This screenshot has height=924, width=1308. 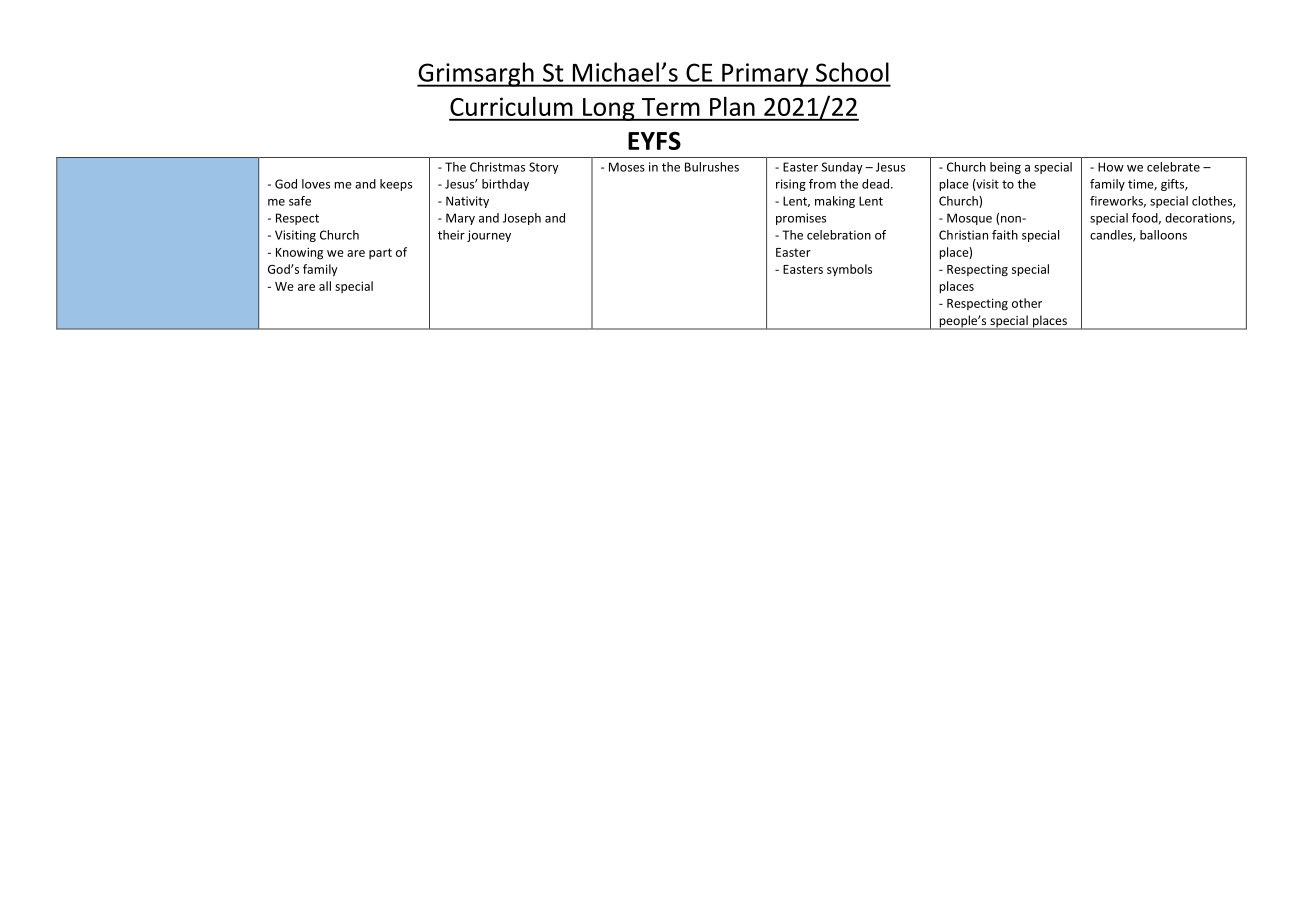 What do you see at coordinates (839, 235) in the screenshot?
I see `celebration` at bounding box center [839, 235].
